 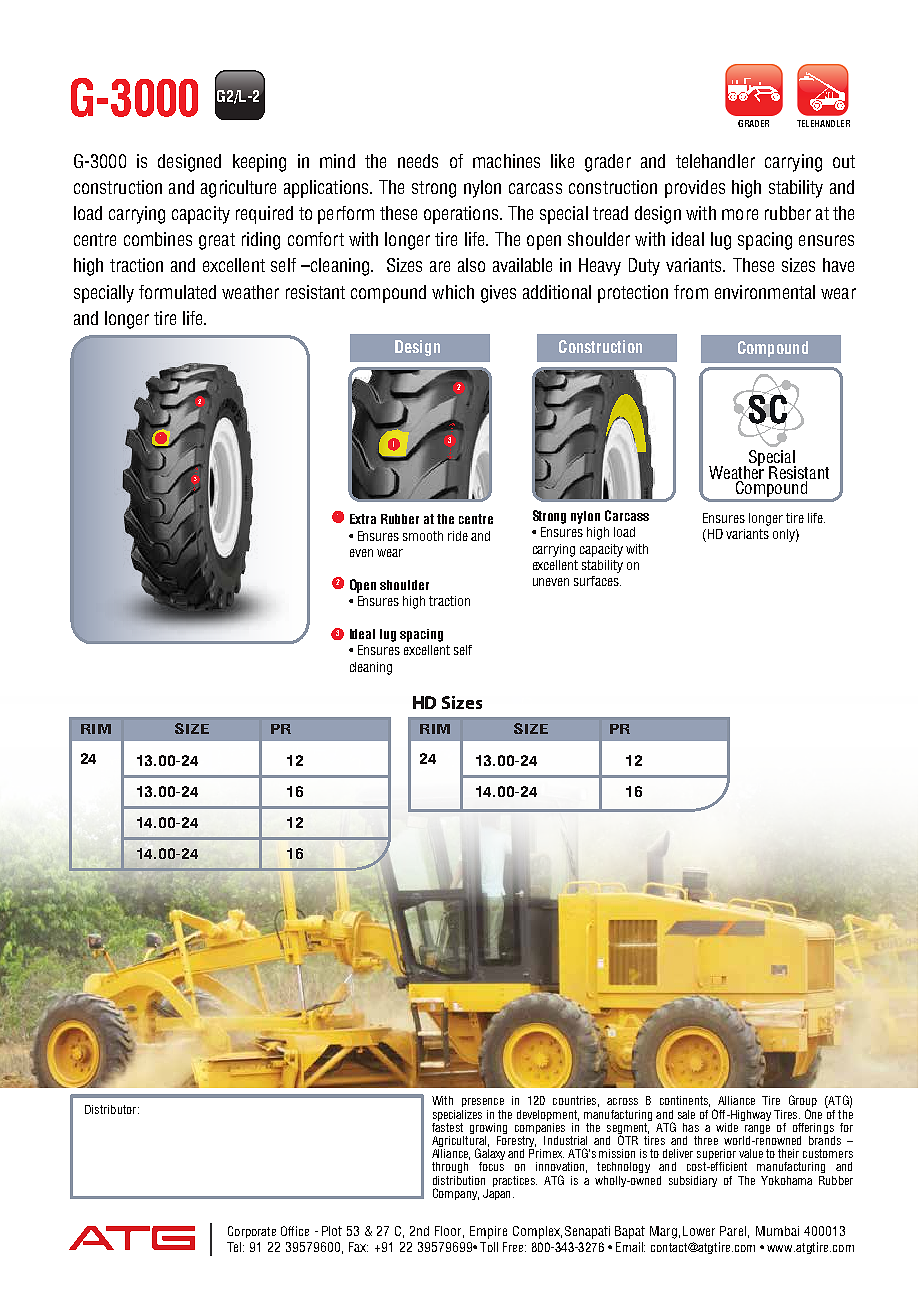 What do you see at coordinates (458, 536) in the document?
I see `ride` at bounding box center [458, 536].
